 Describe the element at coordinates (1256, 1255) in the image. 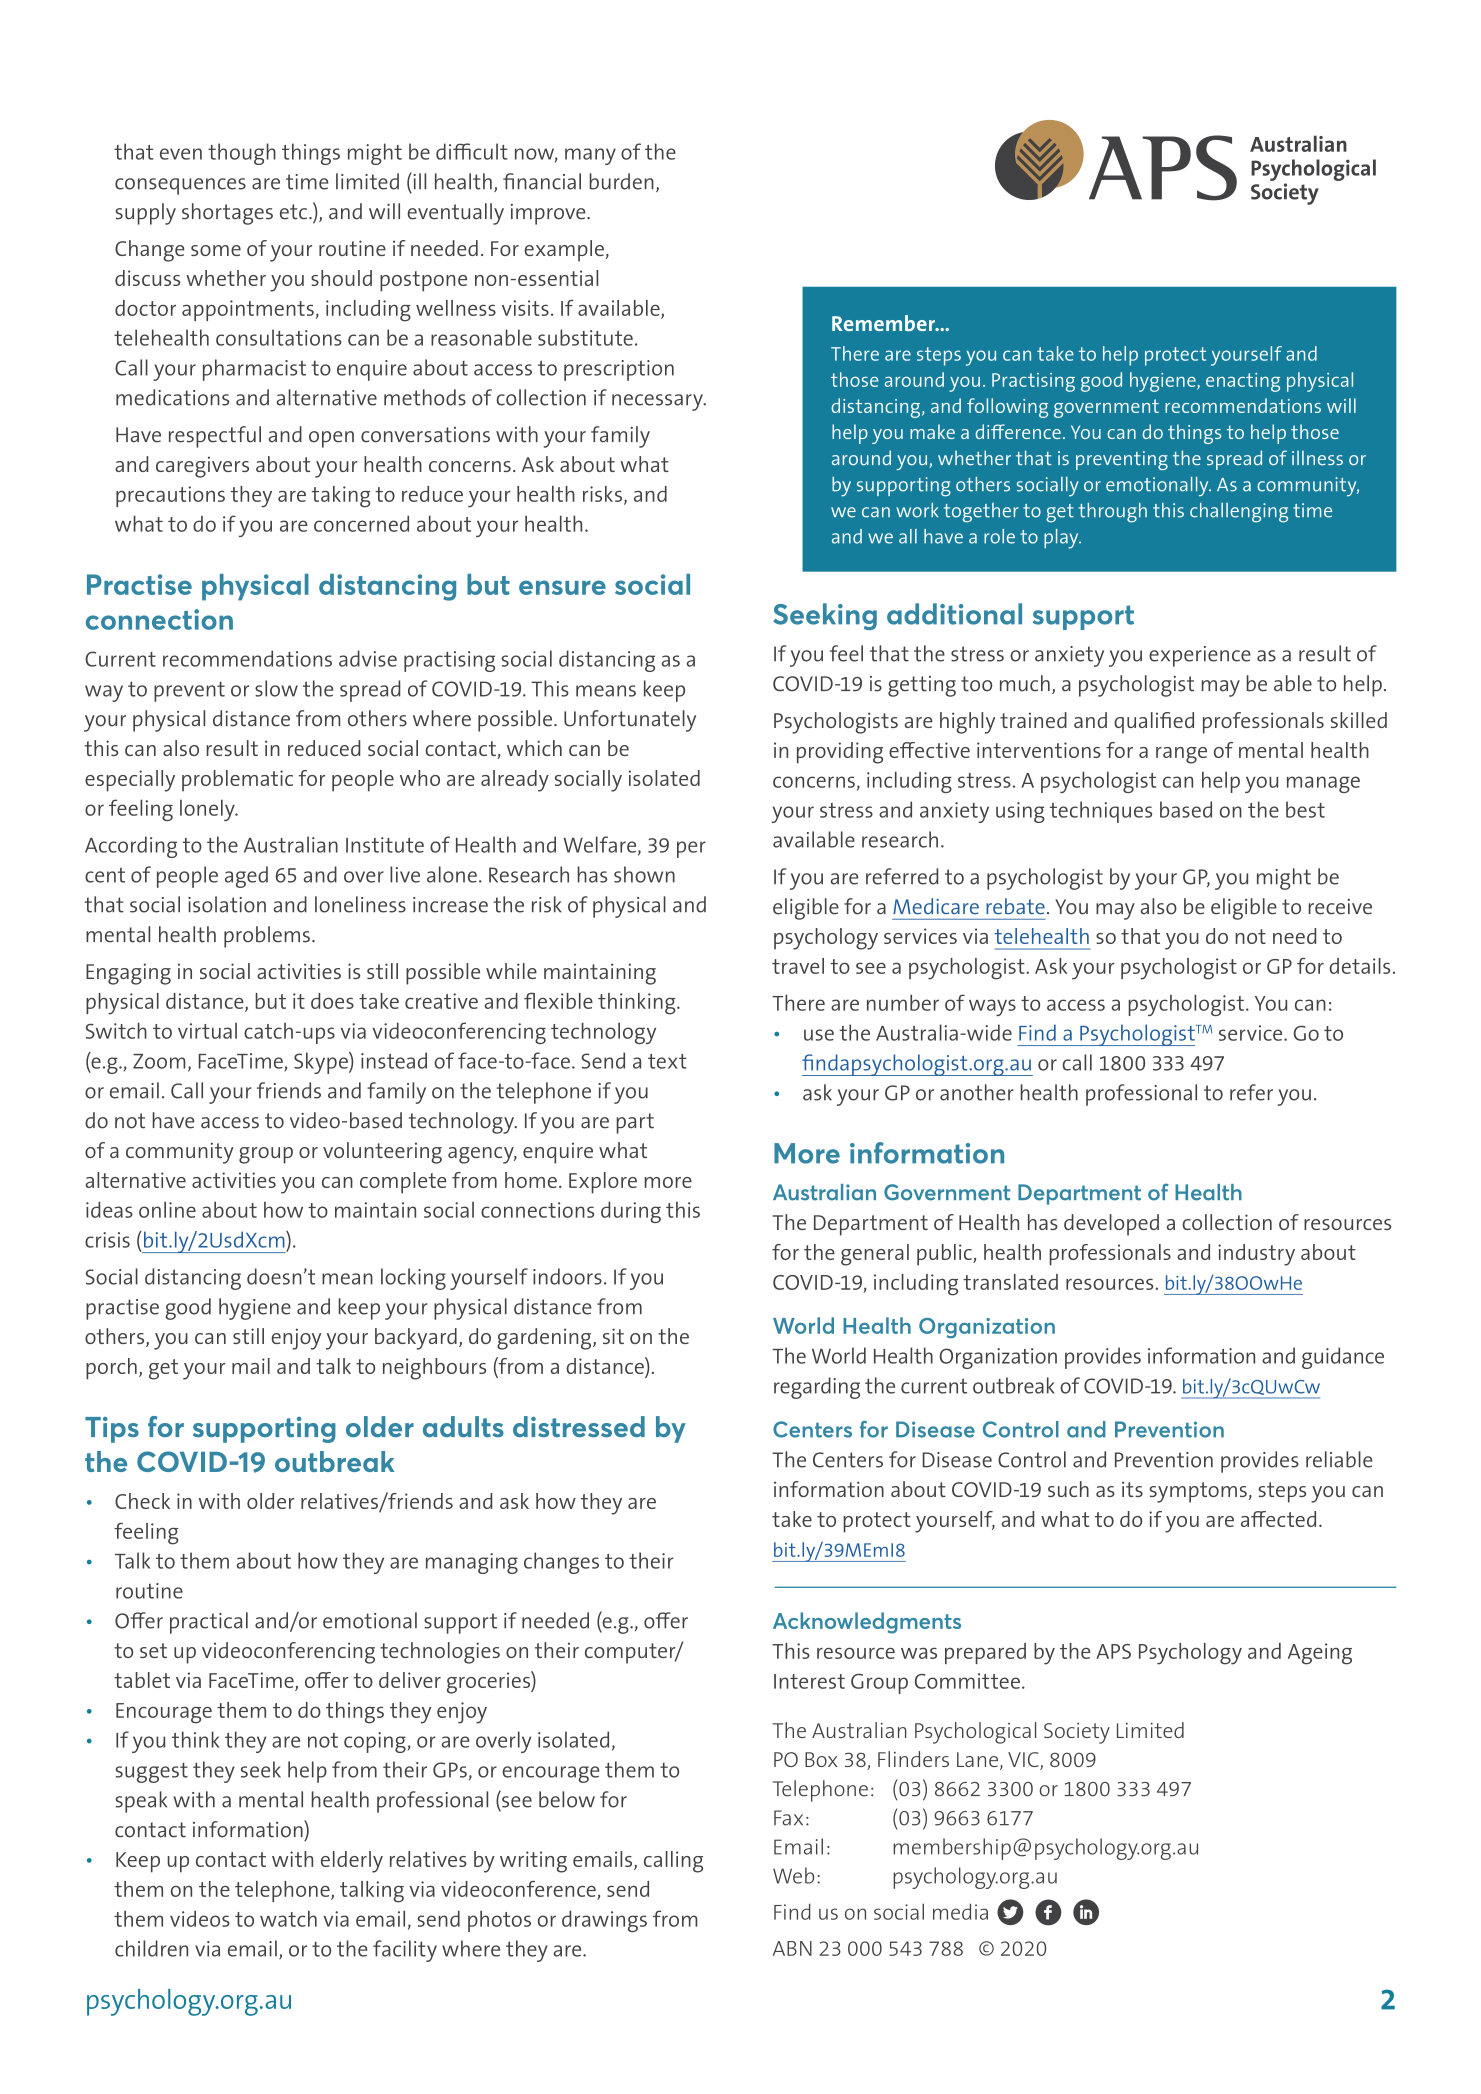

I see `industry` at that location.
